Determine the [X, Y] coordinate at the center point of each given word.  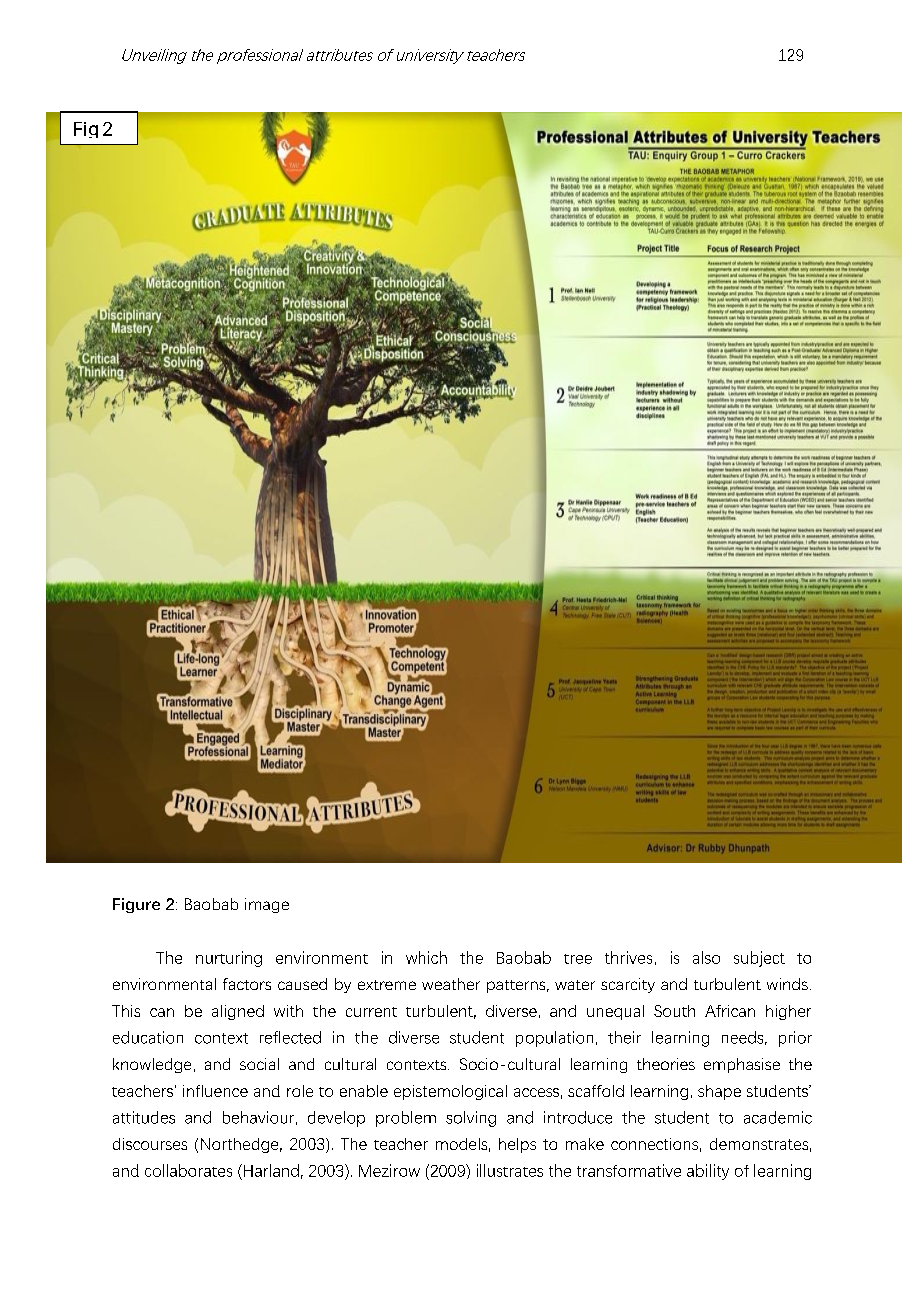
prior [795, 1039]
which [426, 957]
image [267, 905]
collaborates [188, 1170]
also [706, 957]
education [148, 1037]
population [554, 1039]
